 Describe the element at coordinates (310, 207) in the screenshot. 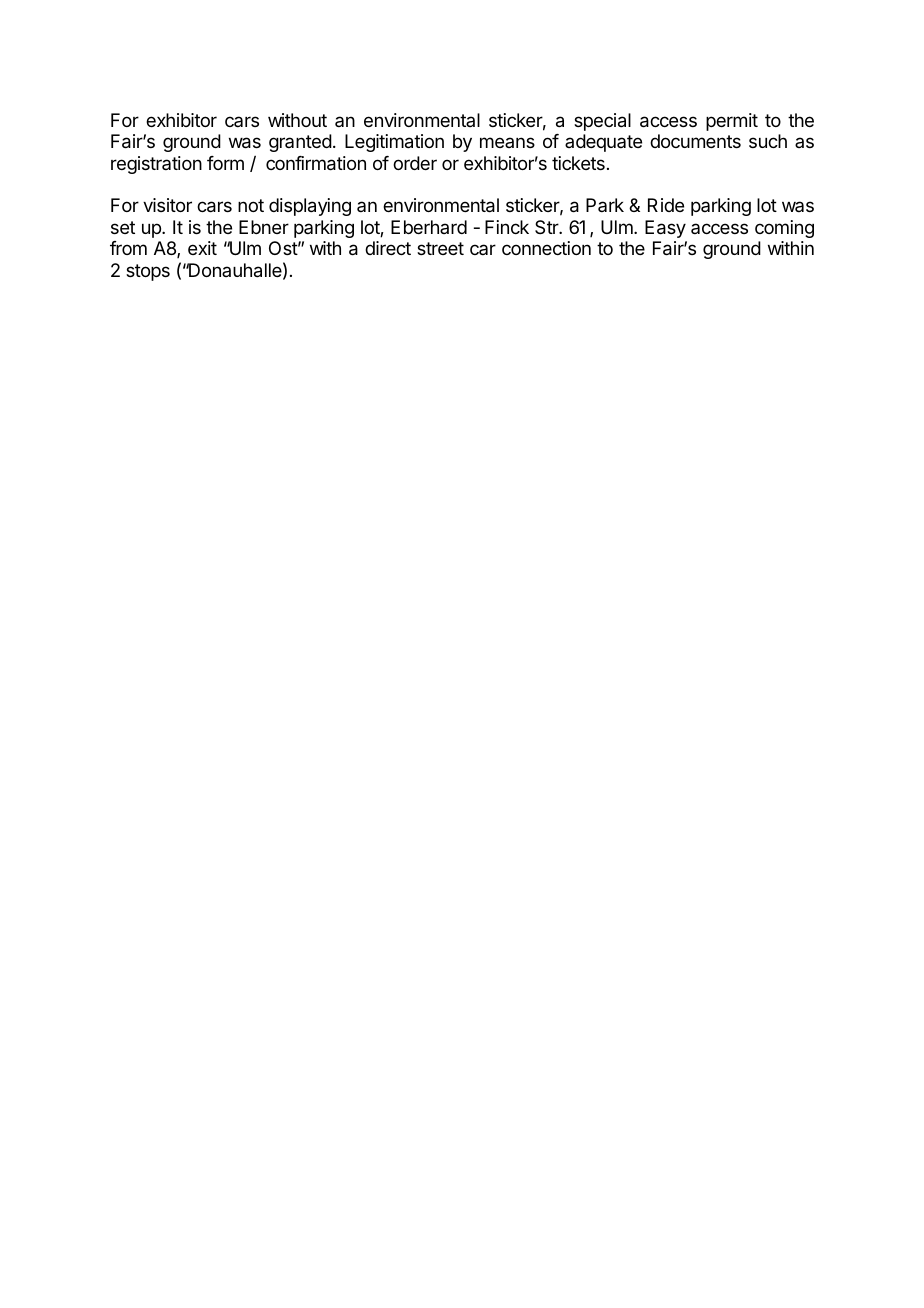

I see `displaying` at that location.
